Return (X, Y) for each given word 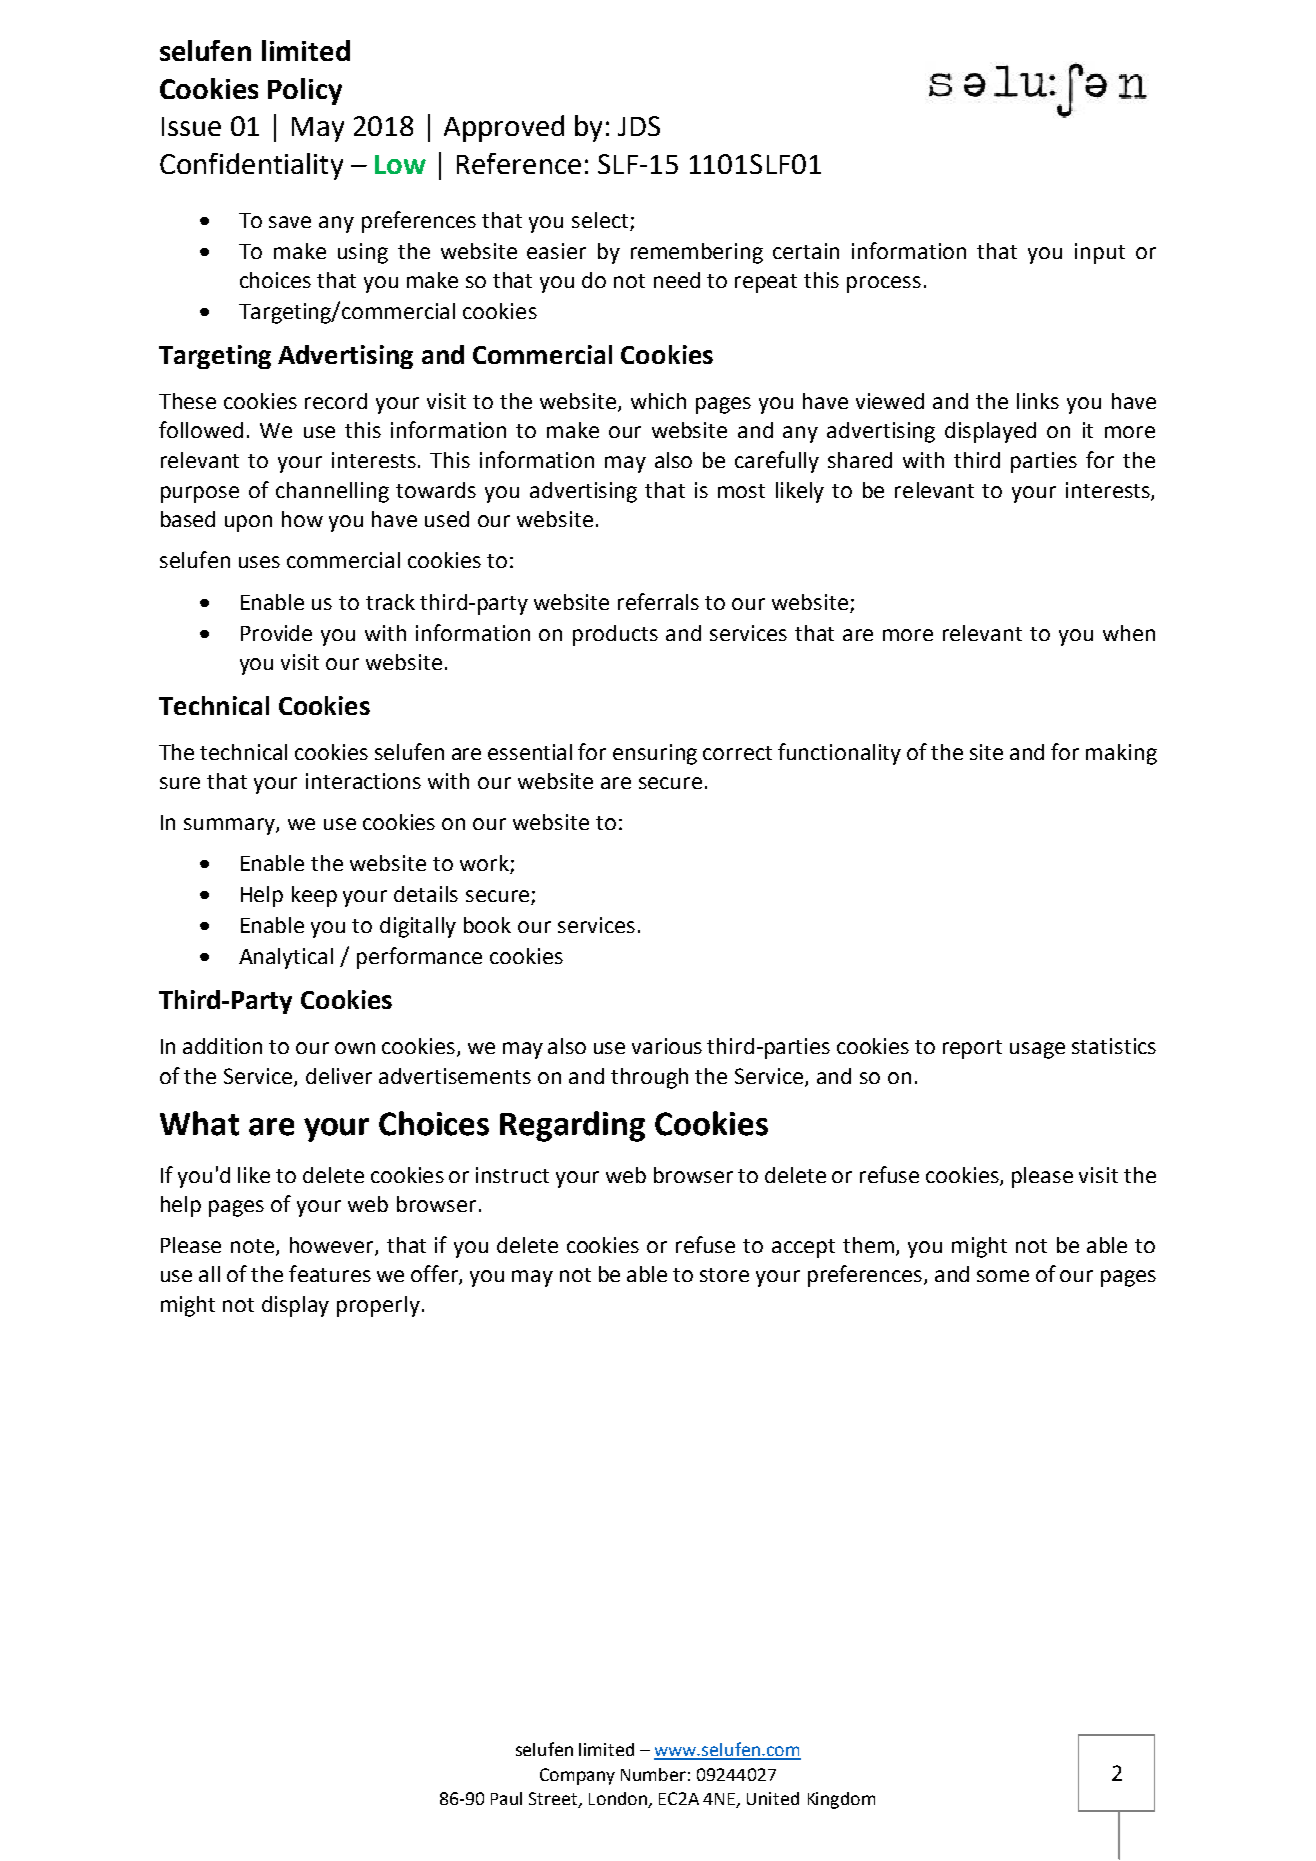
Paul (506, 1798)
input (1100, 253)
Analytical (286, 958)
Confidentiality (251, 166)
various (667, 1046)
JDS (639, 126)
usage (1037, 1050)
